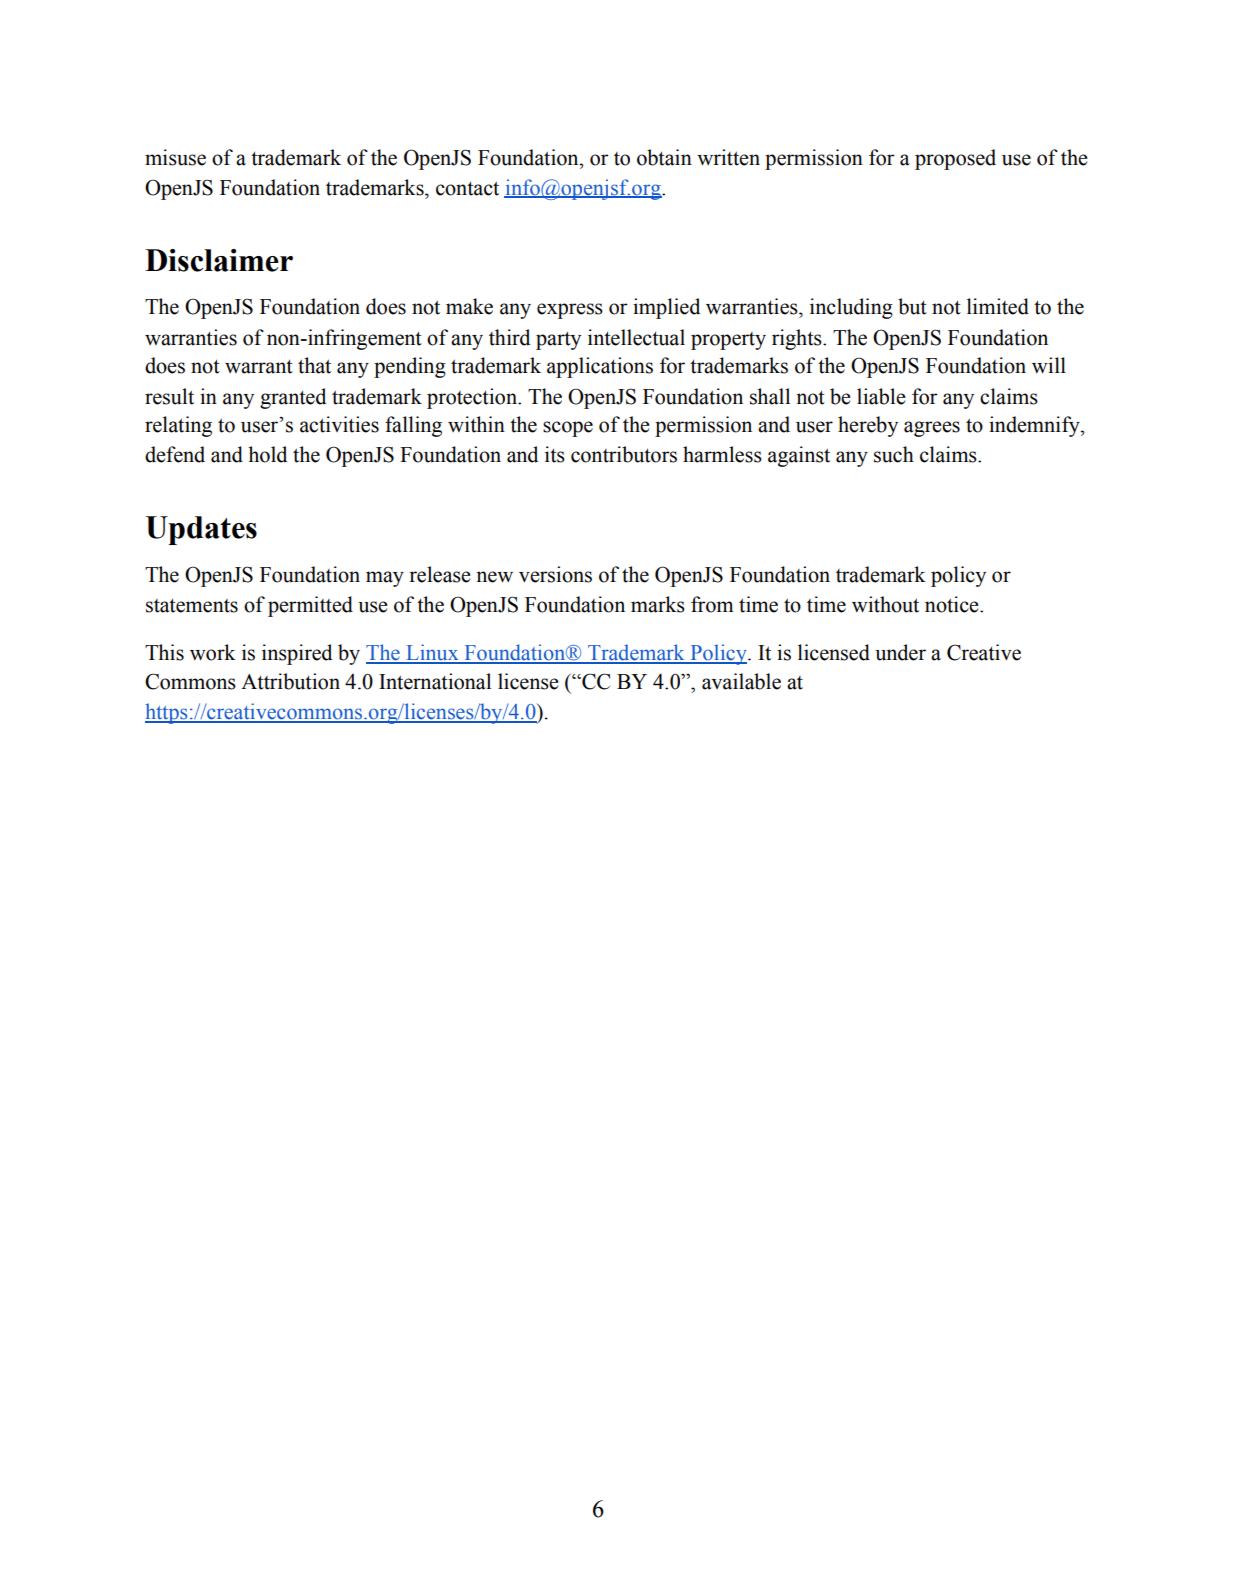 Image resolution: width=1233 pixels, height=1596 pixels. I want to click on versions, so click(555, 574).
